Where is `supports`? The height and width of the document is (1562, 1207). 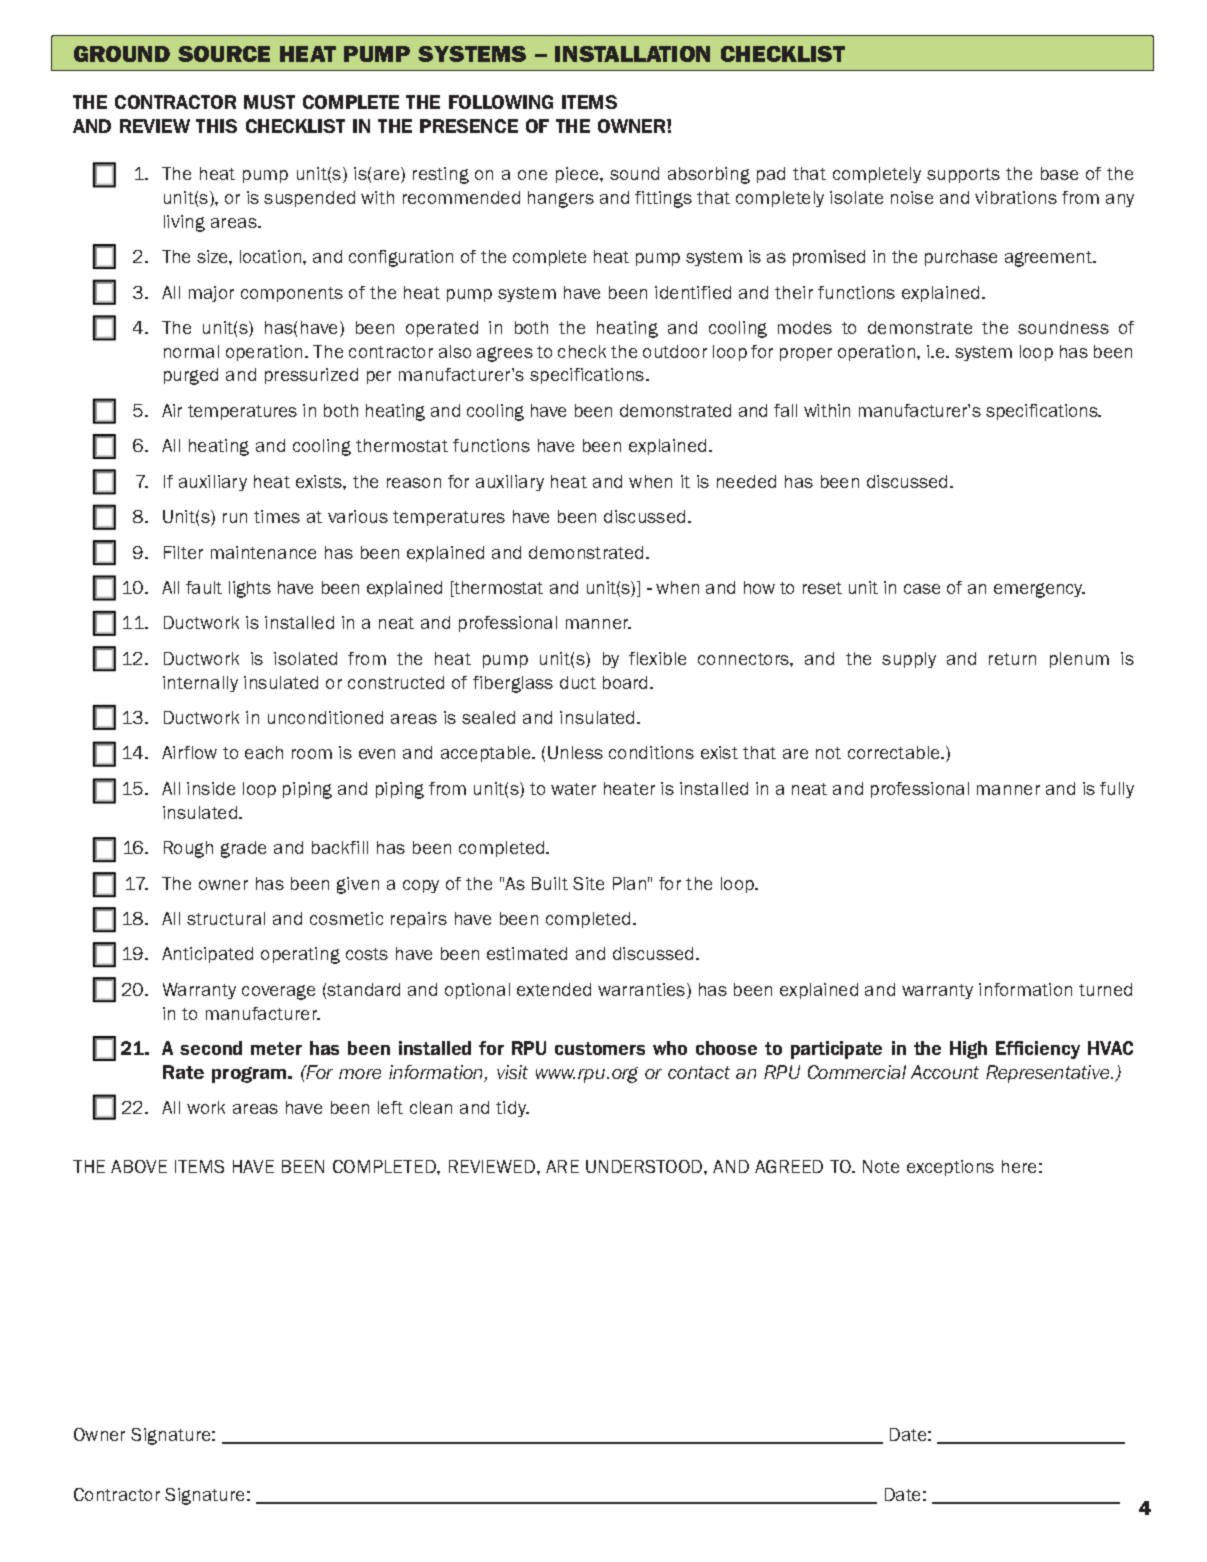
supports is located at coordinates (963, 175).
